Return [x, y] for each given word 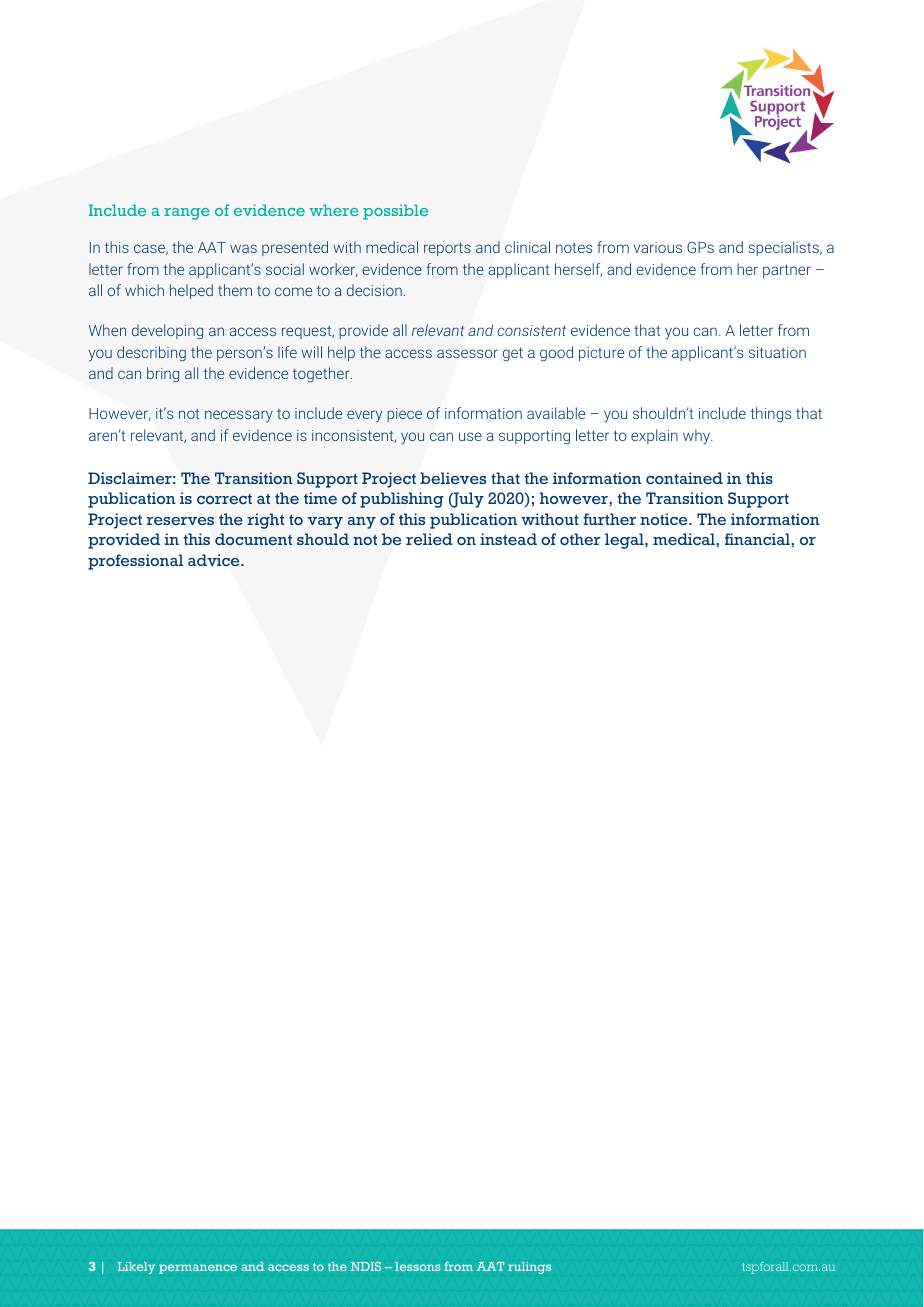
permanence [198, 1269]
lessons [418, 1266]
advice [215, 560]
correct [224, 499]
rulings [529, 1268]
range [187, 214]
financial [758, 539]
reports [447, 249]
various [658, 247]
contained [684, 478]
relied [429, 539]
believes [453, 478]
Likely [136, 1268]
